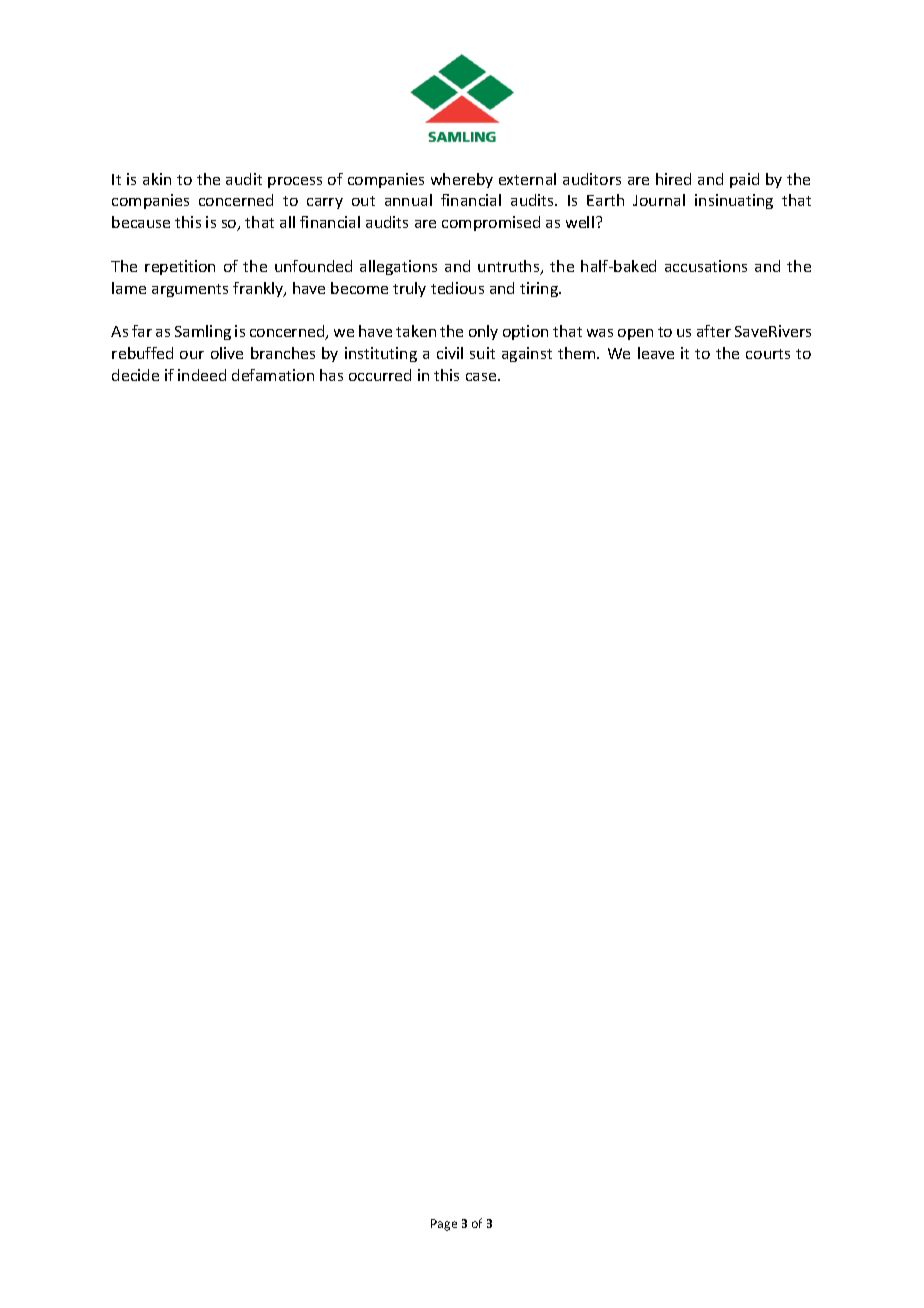  What do you see at coordinates (380, 375) in the document?
I see `occurred` at bounding box center [380, 375].
